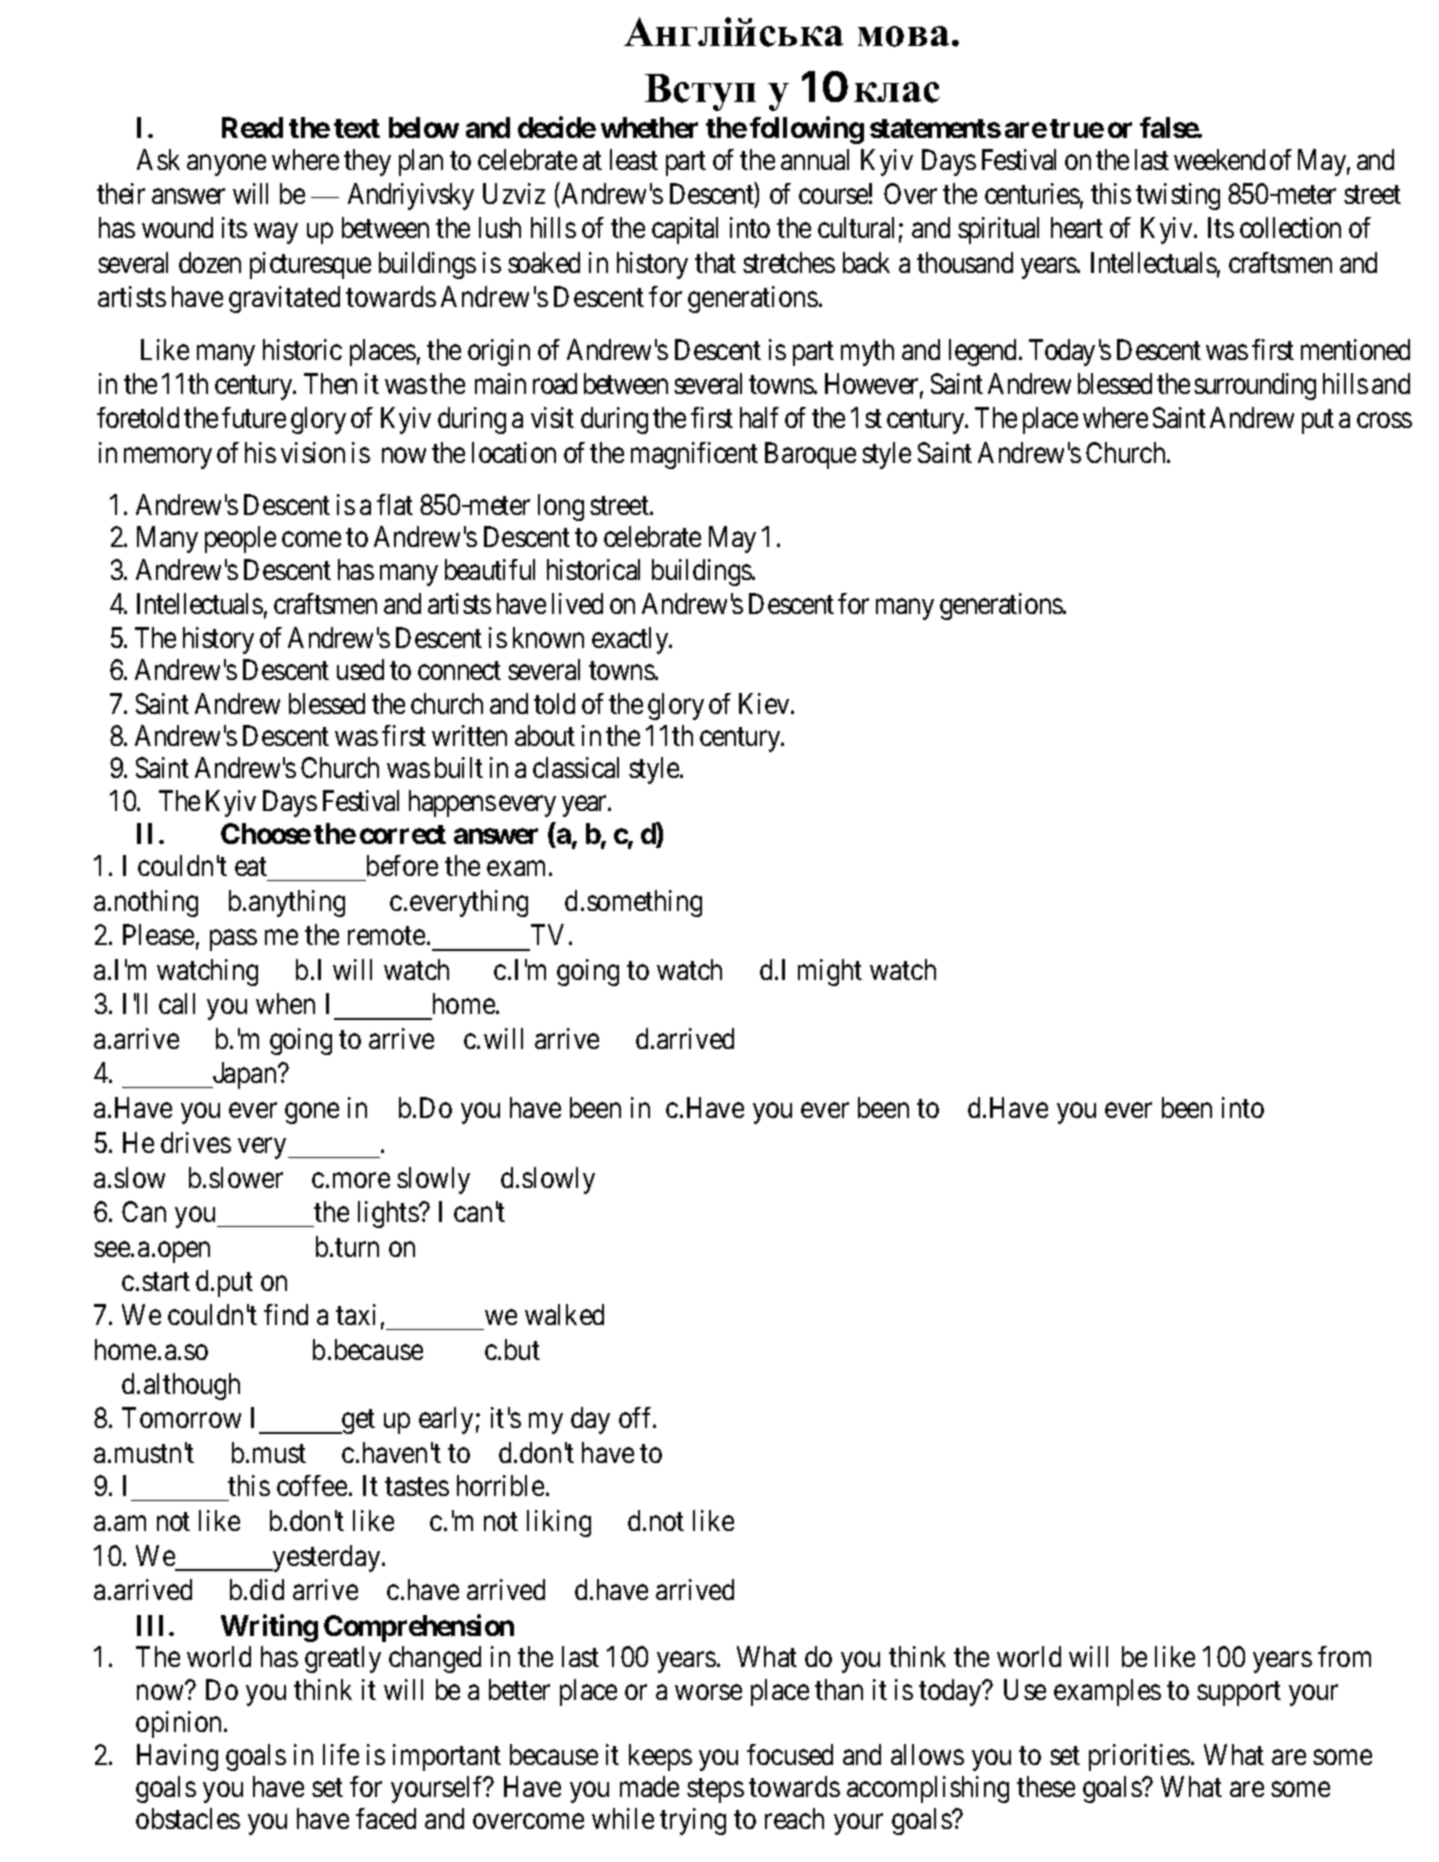 The image size is (1439, 1862). Describe the element at coordinates (286, 1314) in the screenshot. I see `find` at that location.
